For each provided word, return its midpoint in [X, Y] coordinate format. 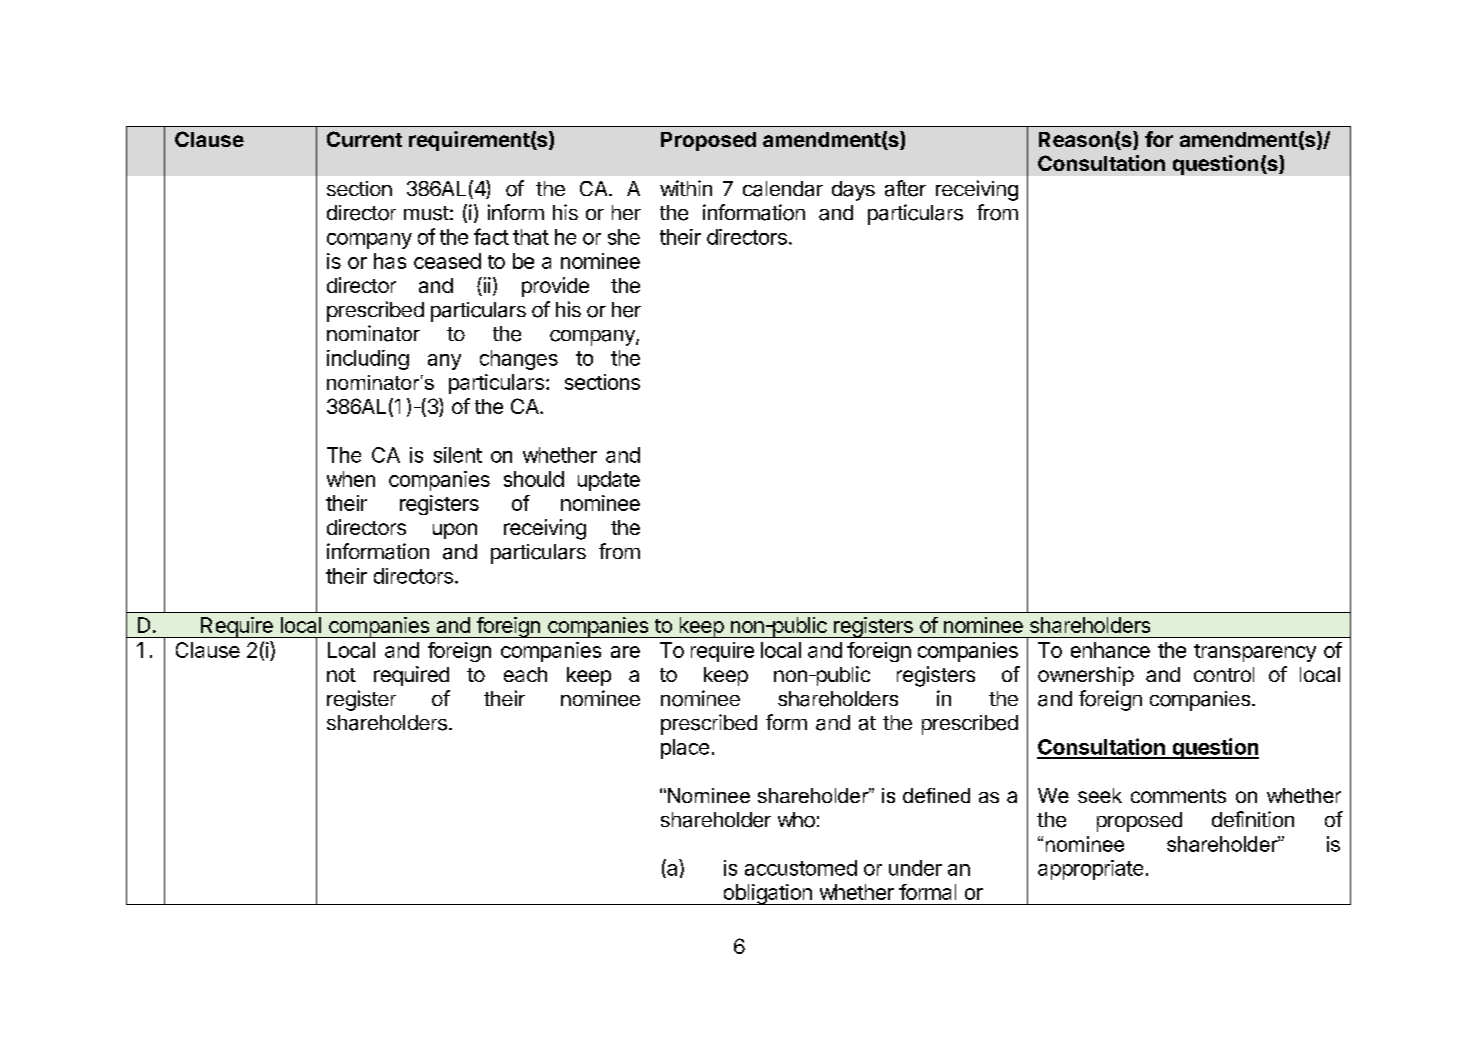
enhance [1110, 650]
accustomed [801, 868]
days [853, 191]
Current [364, 139]
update [609, 481]
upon [455, 531]
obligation [767, 894]
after [905, 188]
